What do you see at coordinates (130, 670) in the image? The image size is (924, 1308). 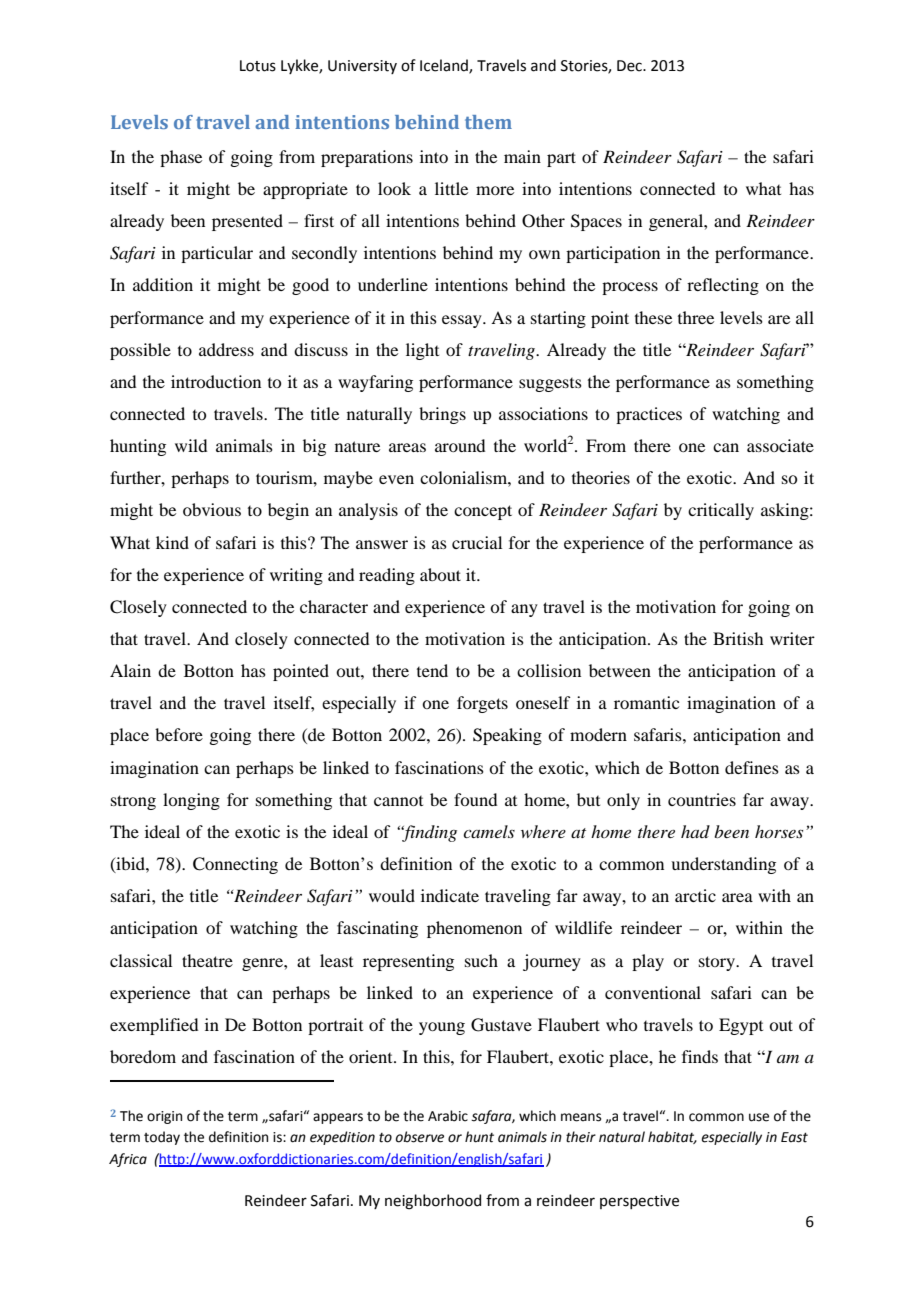 I see `Alain` at bounding box center [130, 670].
